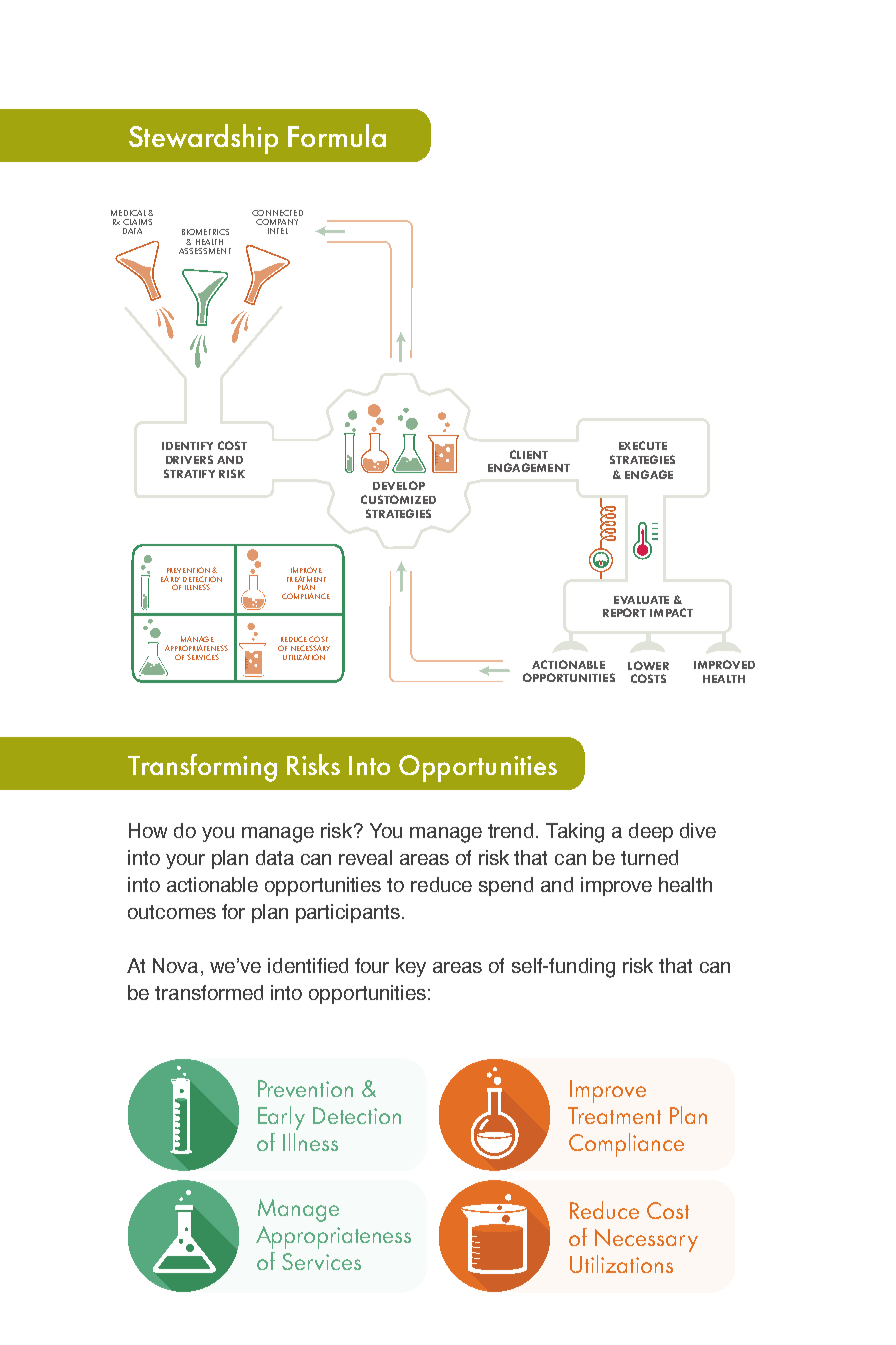 The image size is (896, 1345). Describe the element at coordinates (398, 499) in the image. I see `CUSTOMIZED` at that location.
